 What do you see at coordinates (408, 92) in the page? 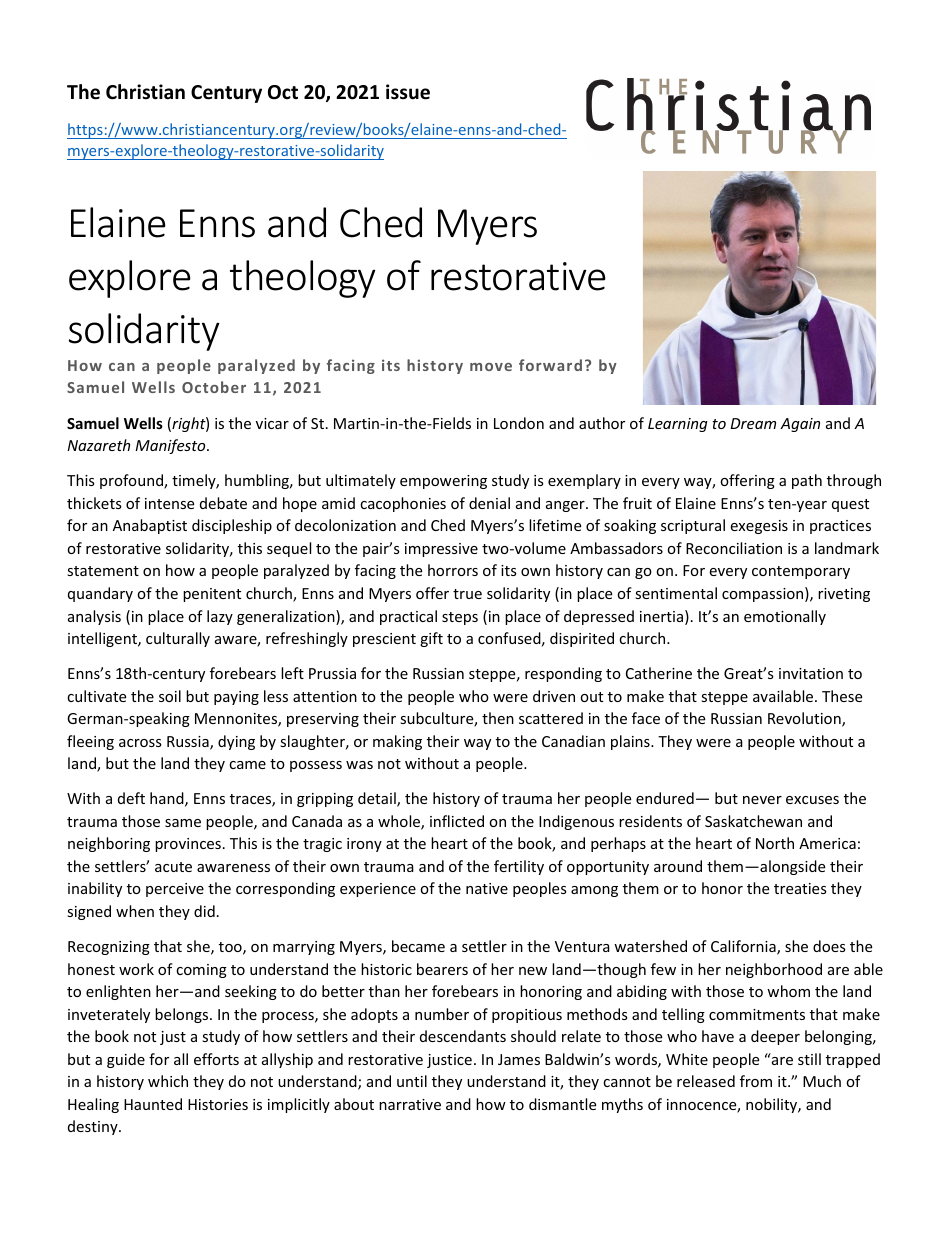
I see `issue` at bounding box center [408, 92].
